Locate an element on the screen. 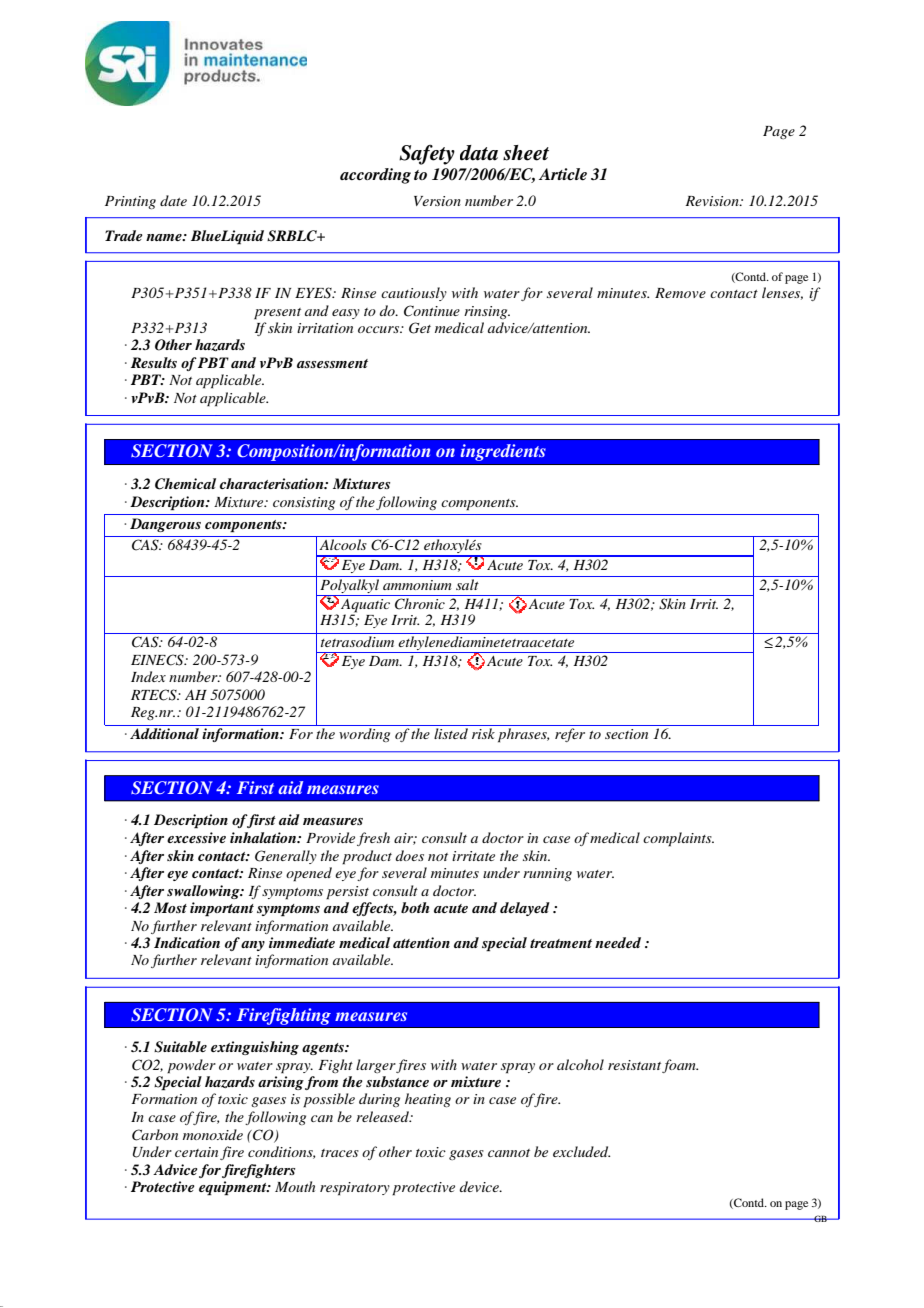 The image size is (924, 1308). Version is located at coordinates (437, 201).
